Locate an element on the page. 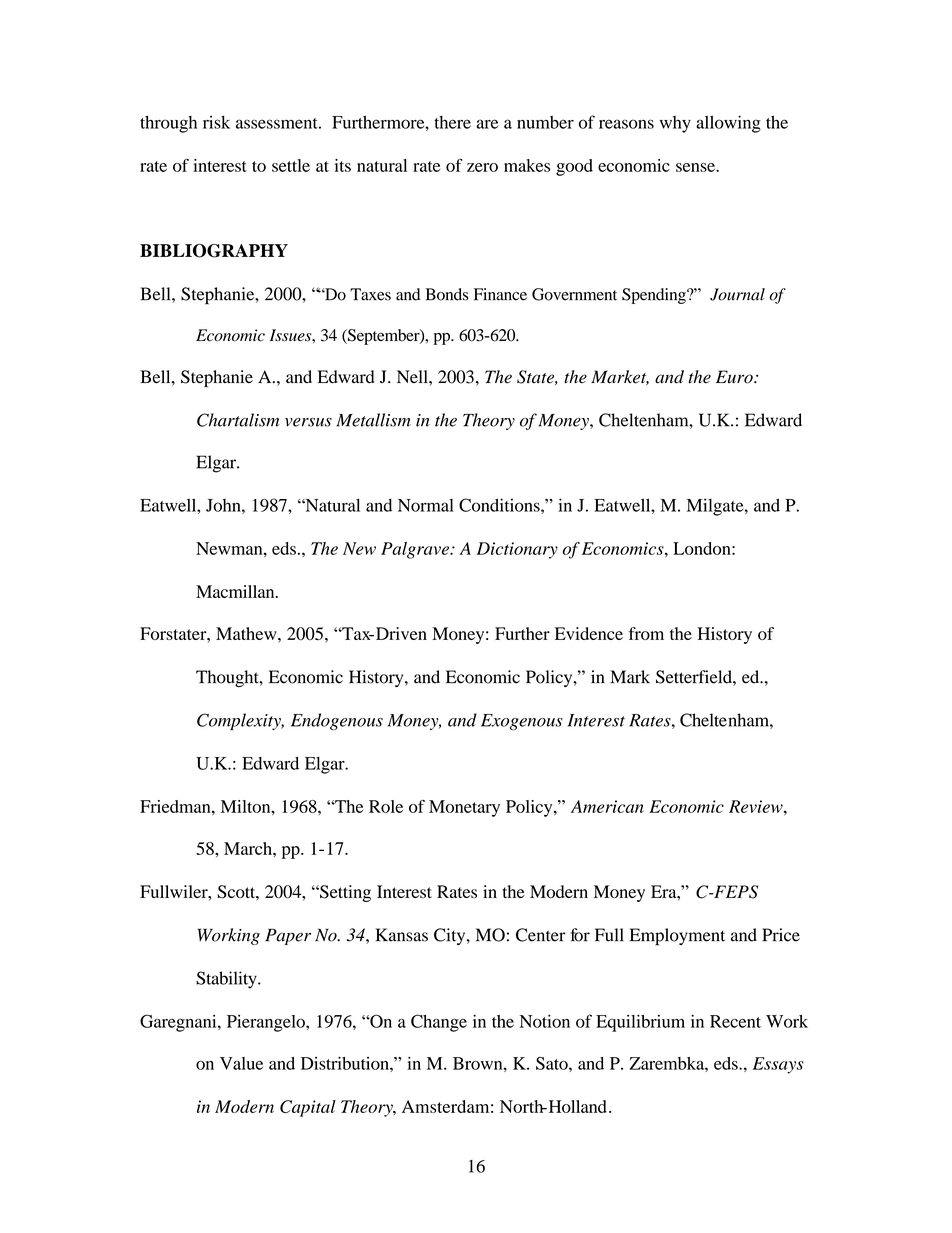 This page has height=1233, width=952. risk is located at coordinates (216, 122).
